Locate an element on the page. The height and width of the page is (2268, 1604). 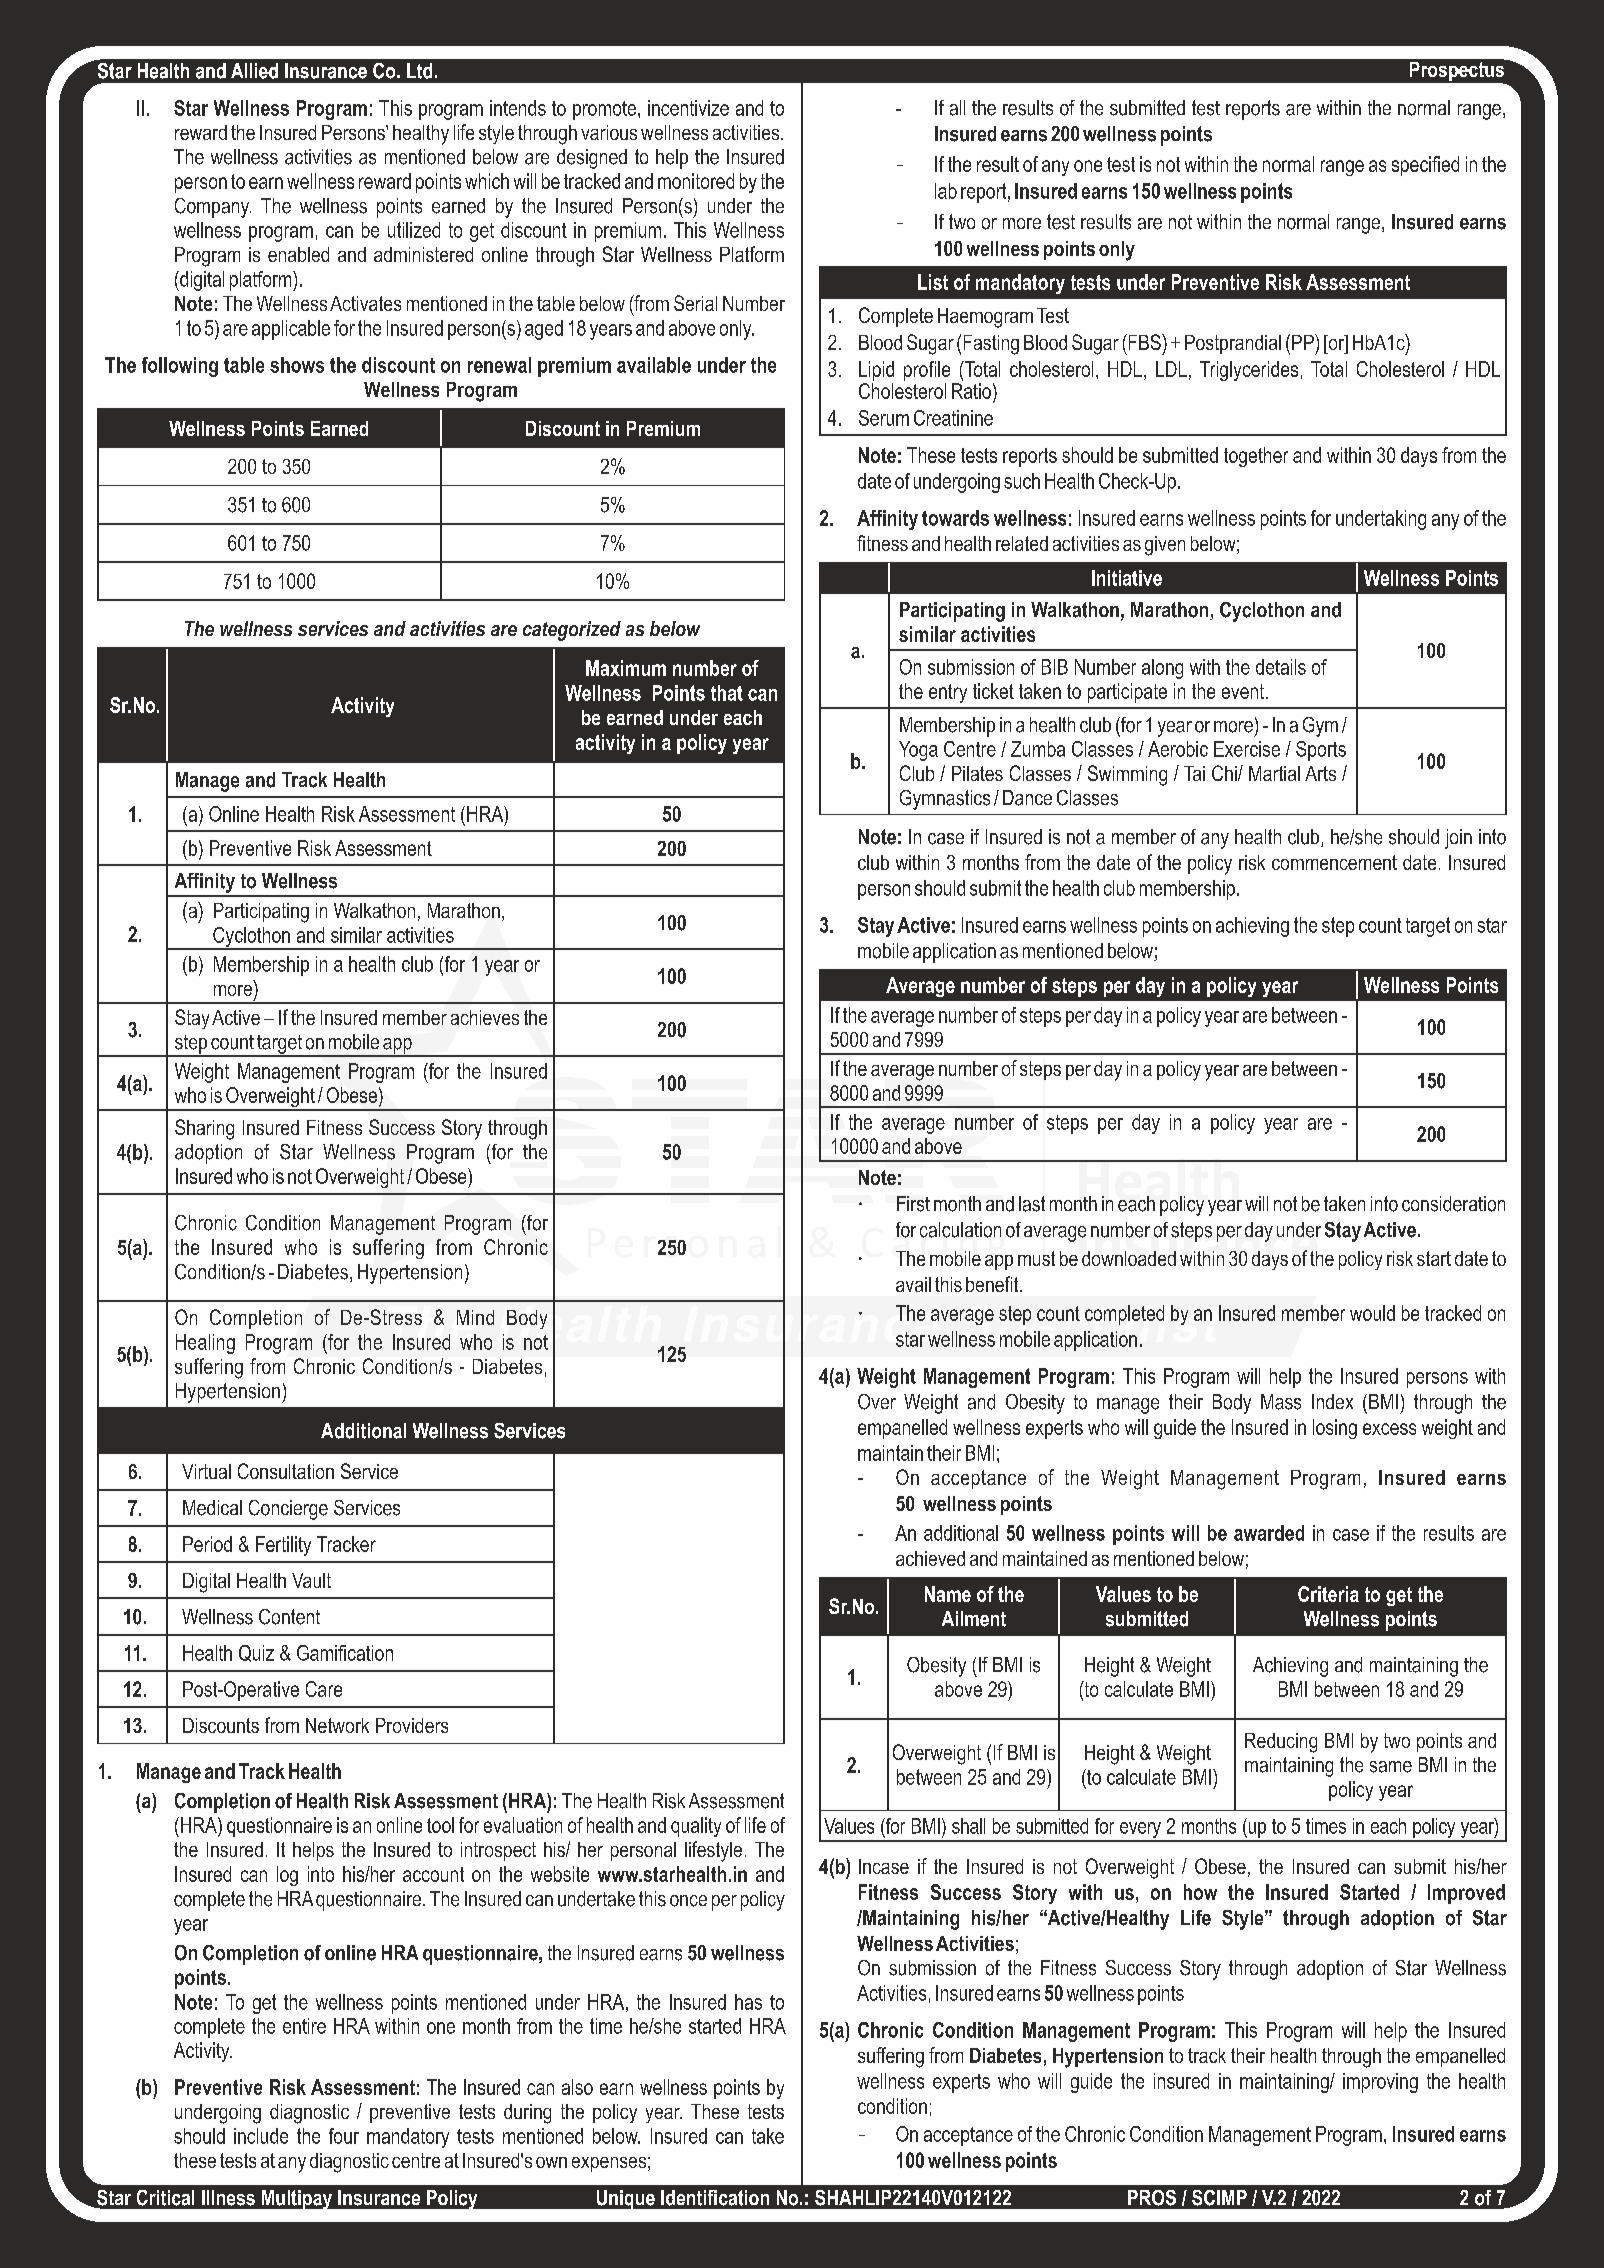
First is located at coordinates (913, 1204).
